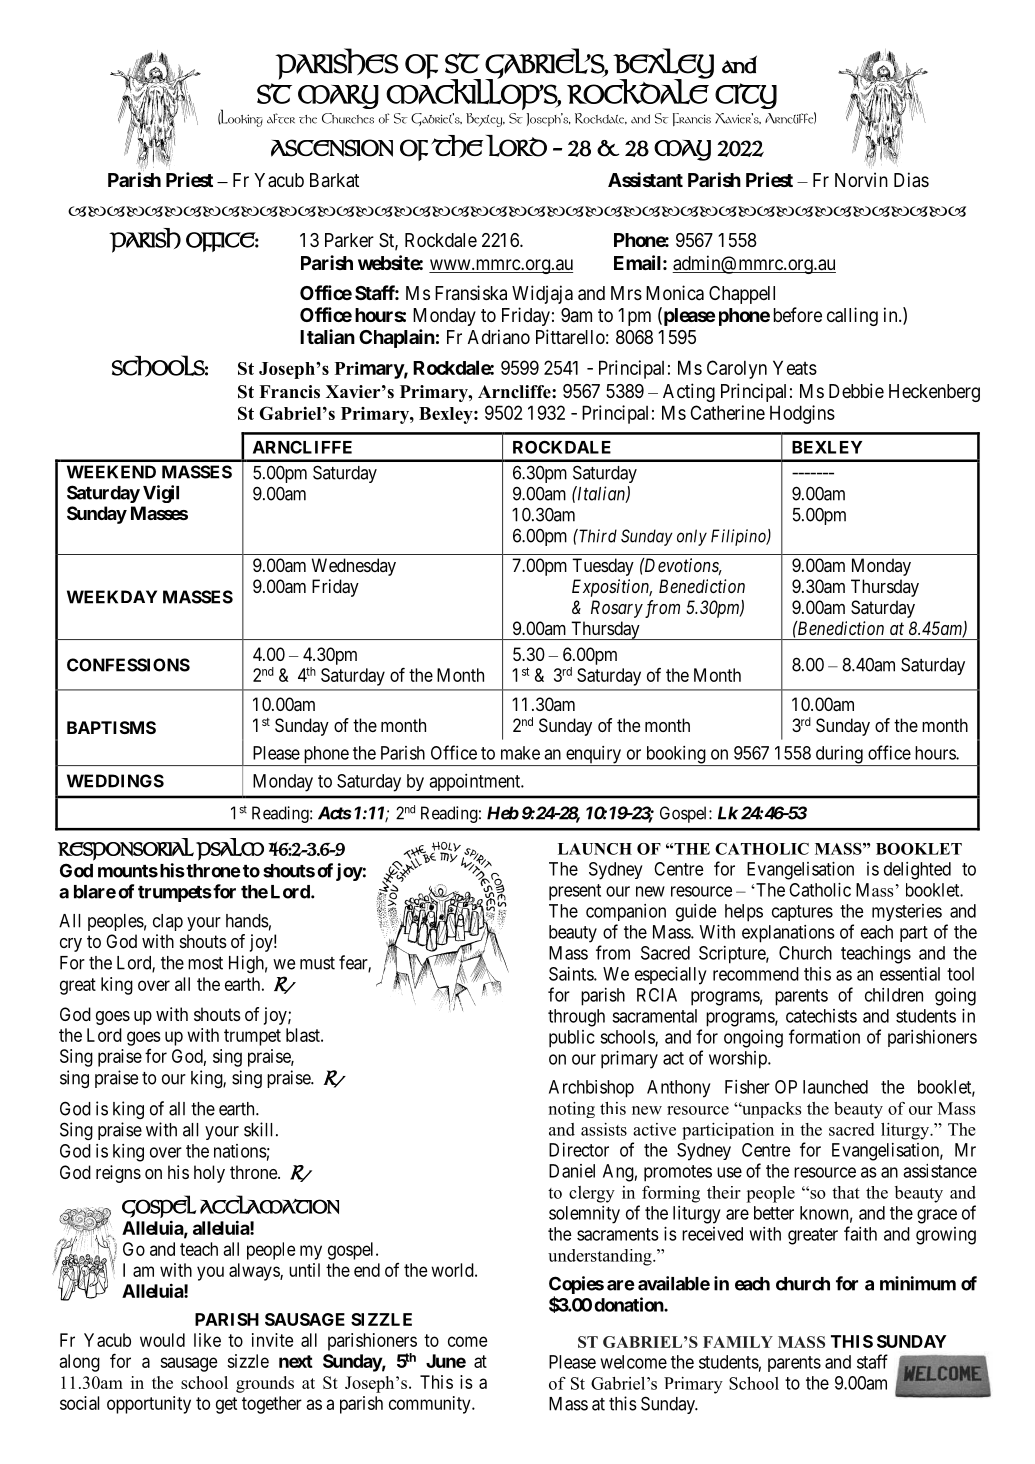 Image resolution: width=1035 pixels, height=1464 pixels. What do you see at coordinates (431, 1405) in the screenshot?
I see `community` at bounding box center [431, 1405].
